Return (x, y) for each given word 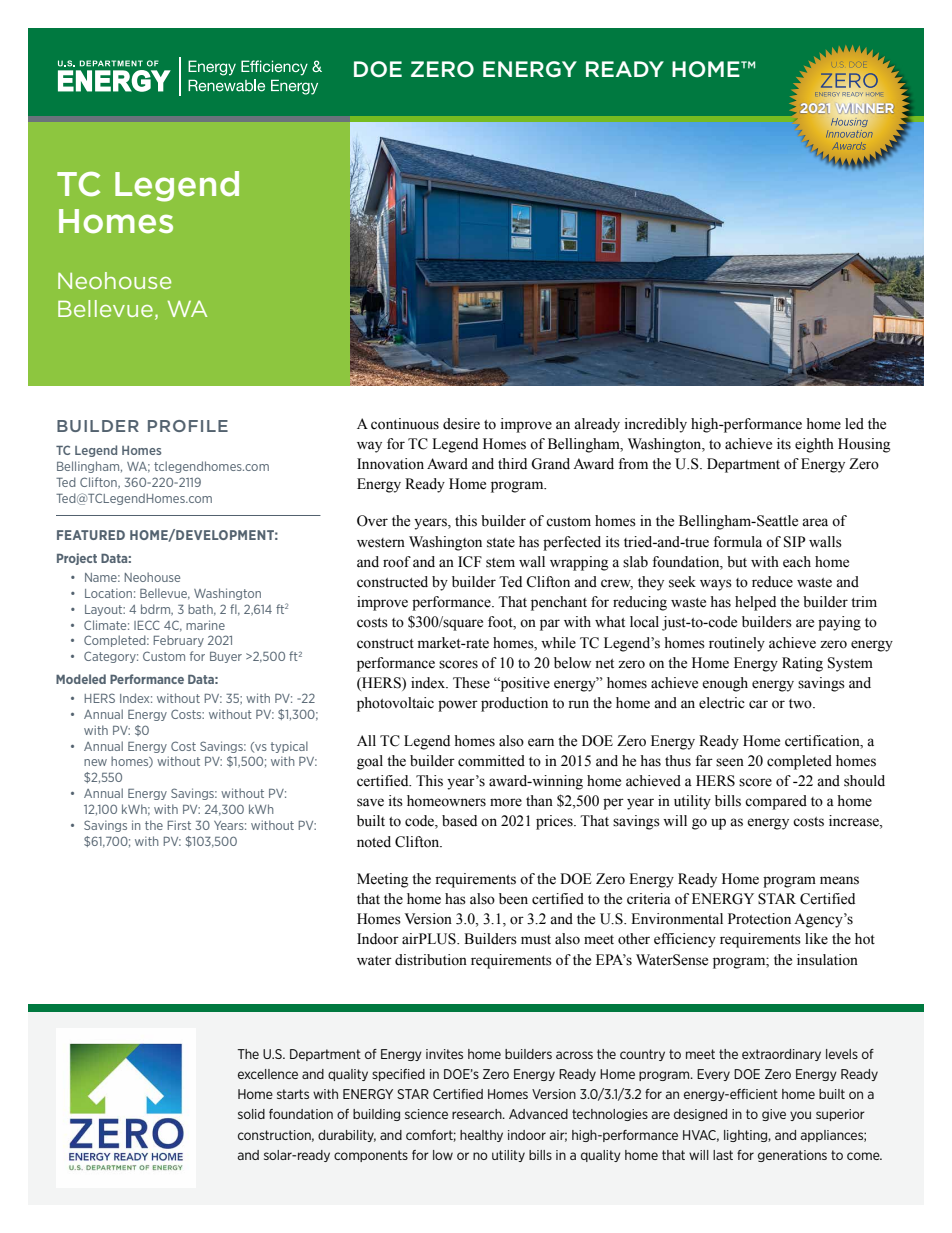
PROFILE (188, 426)
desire (461, 424)
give (774, 1115)
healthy (481, 1136)
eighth (814, 445)
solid (251, 1114)
